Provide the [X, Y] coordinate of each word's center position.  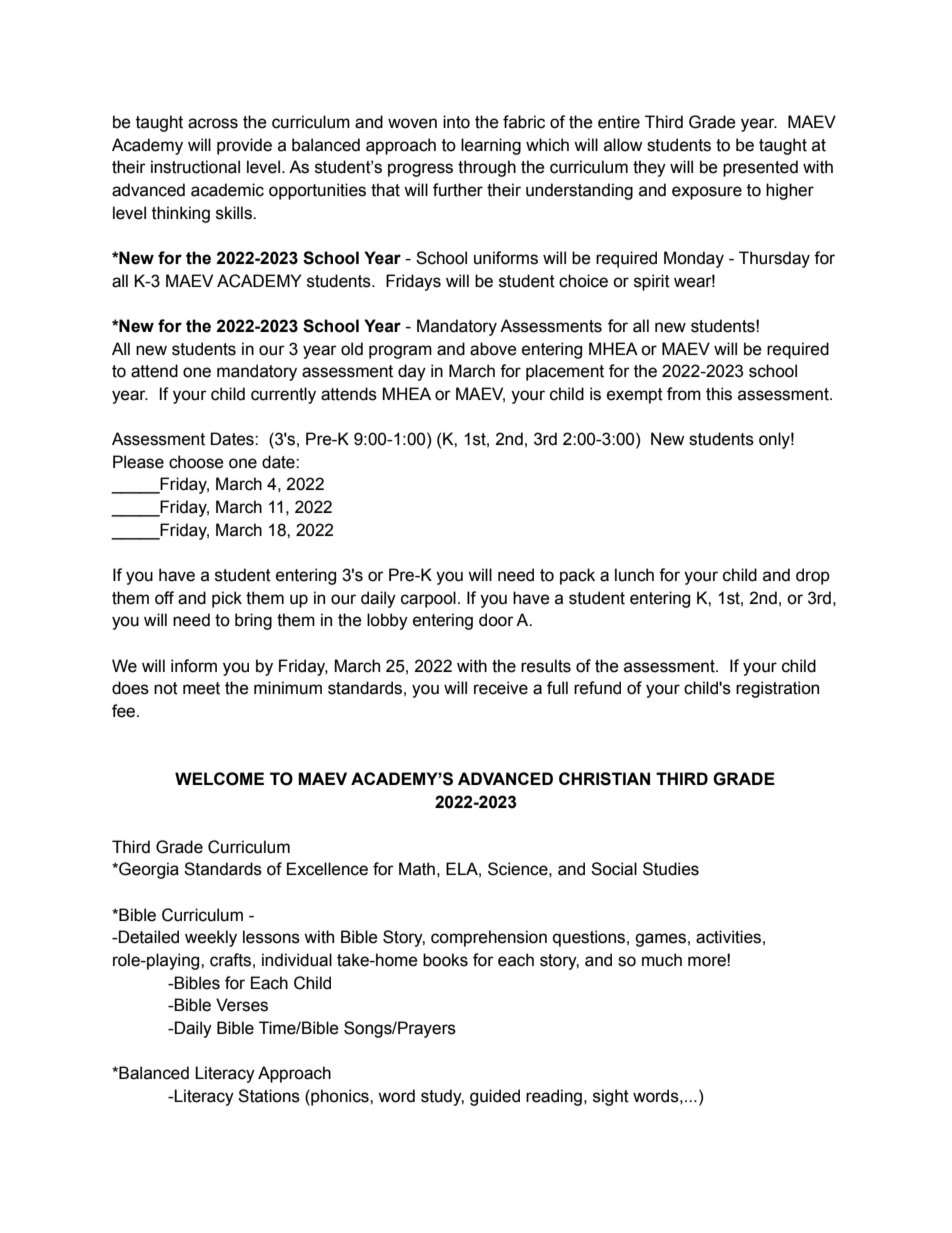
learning [491, 146]
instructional [195, 167]
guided [495, 1097]
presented [760, 168]
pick [227, 599]
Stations [269, 1096]
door [496, 620]
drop [813, 576]
